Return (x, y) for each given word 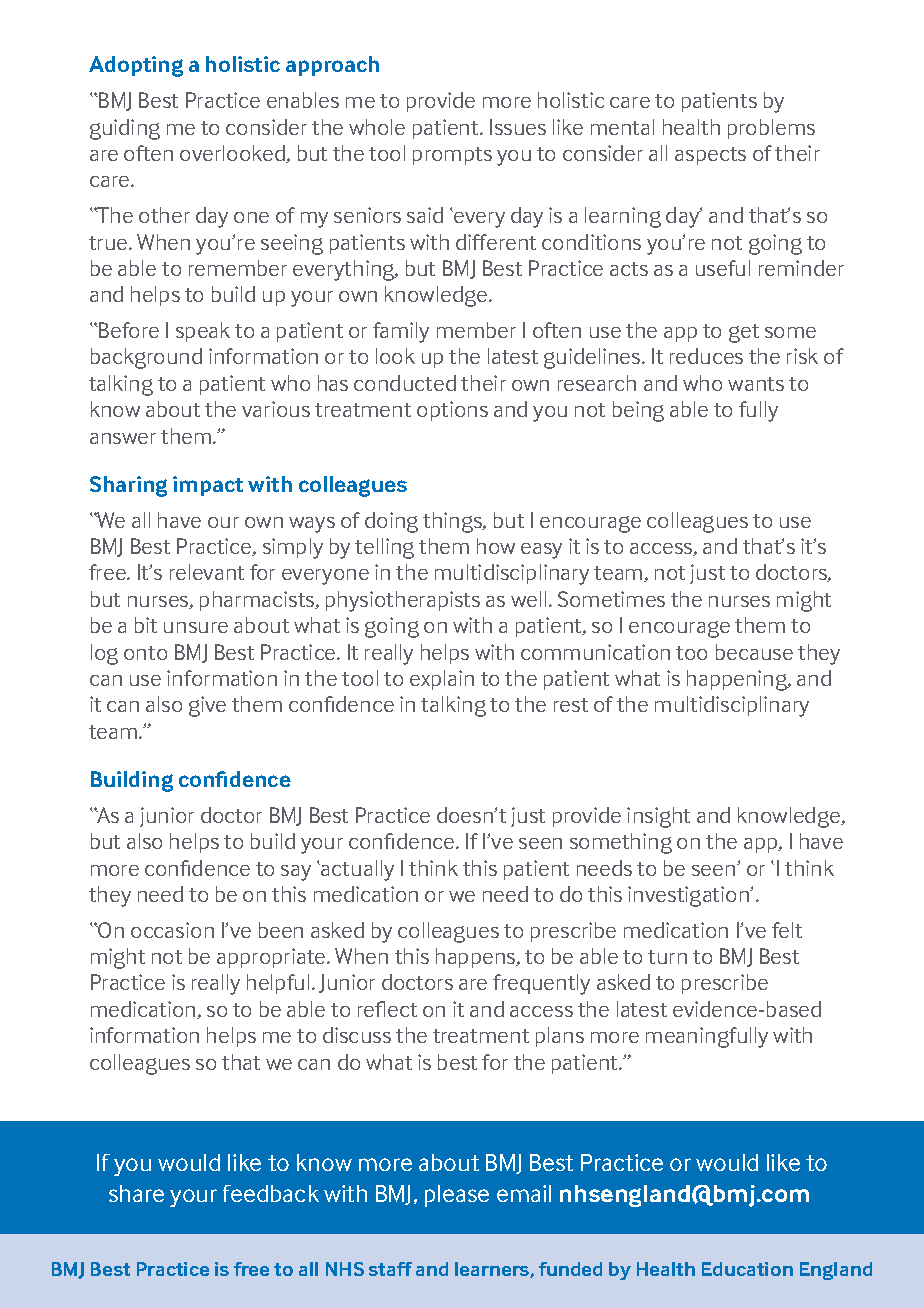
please (457, 1196)
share (136, 1193)
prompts (452, 156)
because (754, 652)
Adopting (136, 66)
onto (145, 653)
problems (771, 129)
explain (442, 680)
